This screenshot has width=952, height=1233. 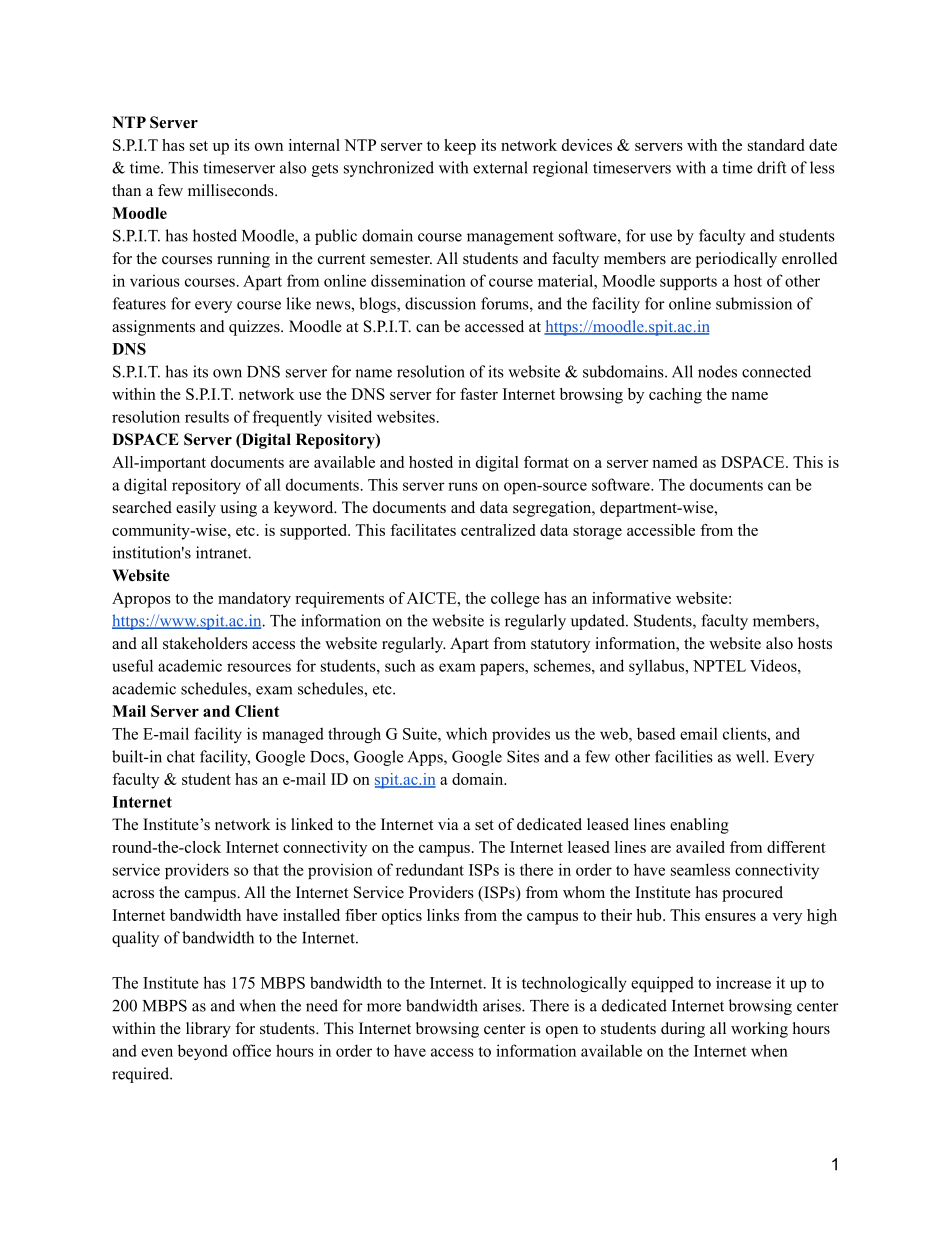 What do you see at coordinates (232, 190) in the screenshot?
I see `milliseconds` at bounding box center [232, 190].
